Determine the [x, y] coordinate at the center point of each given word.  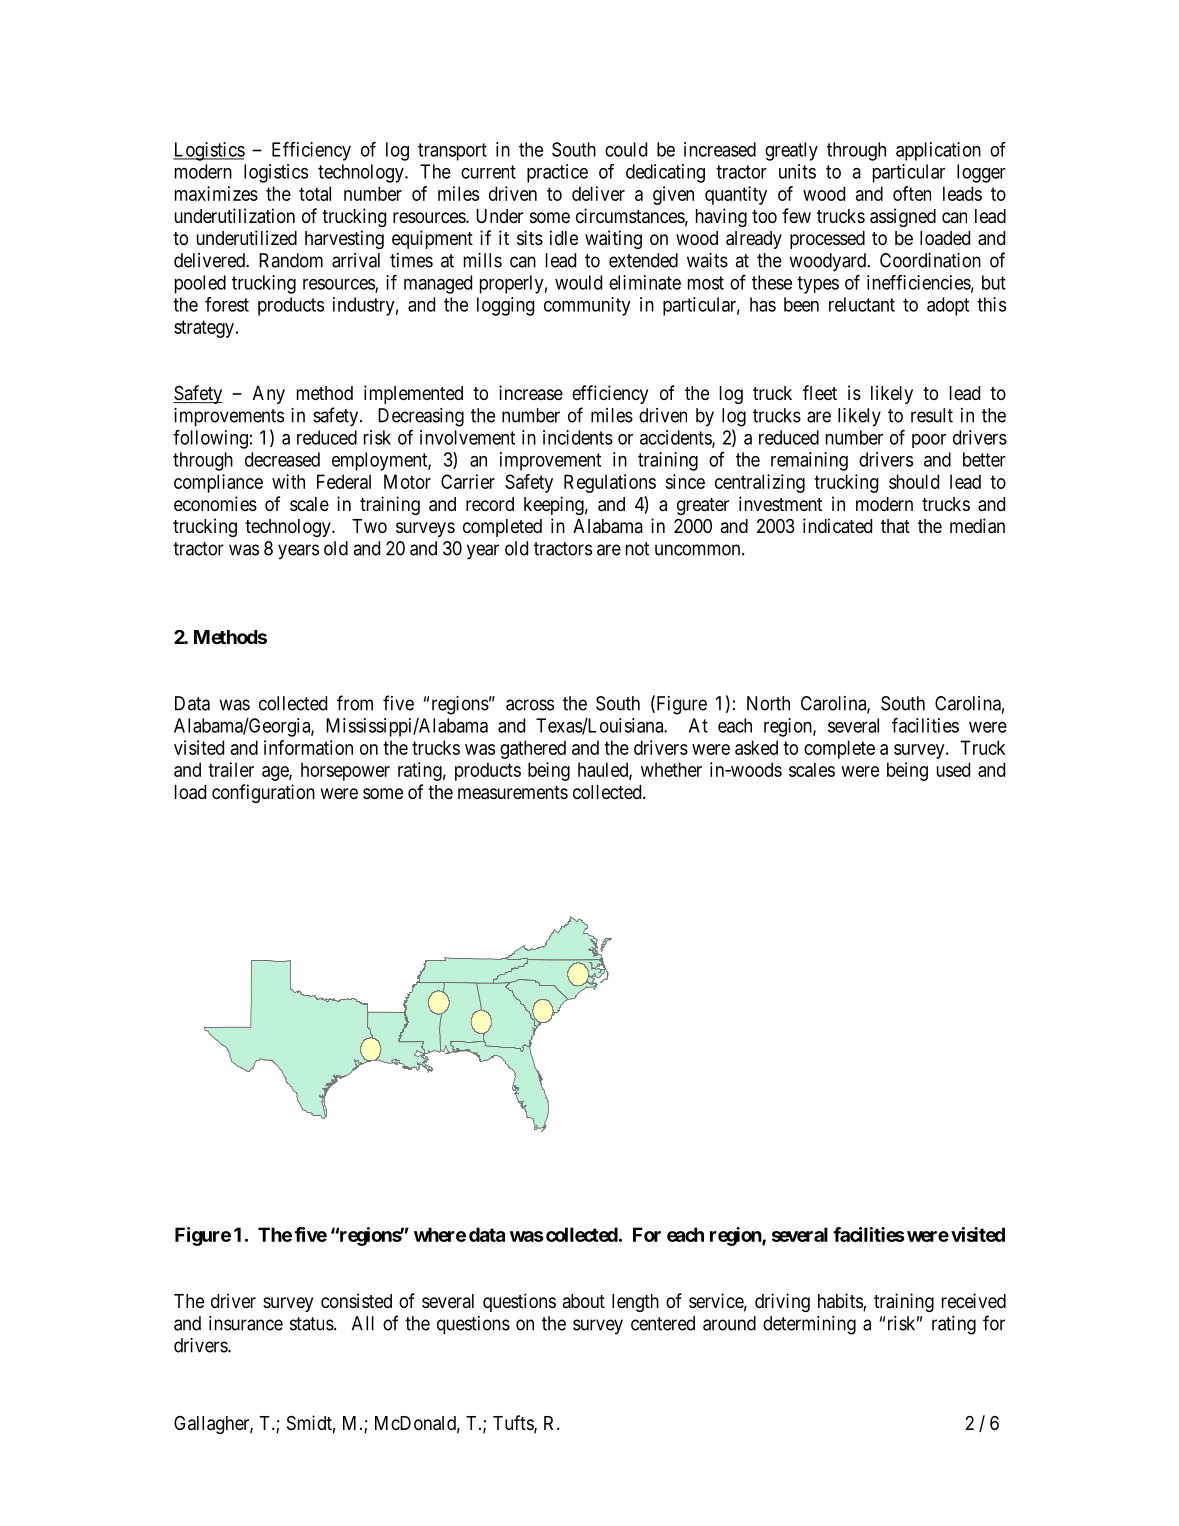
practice [557, 173]
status [312, 1324]
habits [841, 1302]
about [584, 1301]
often [912, 193]
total [315, 193]
